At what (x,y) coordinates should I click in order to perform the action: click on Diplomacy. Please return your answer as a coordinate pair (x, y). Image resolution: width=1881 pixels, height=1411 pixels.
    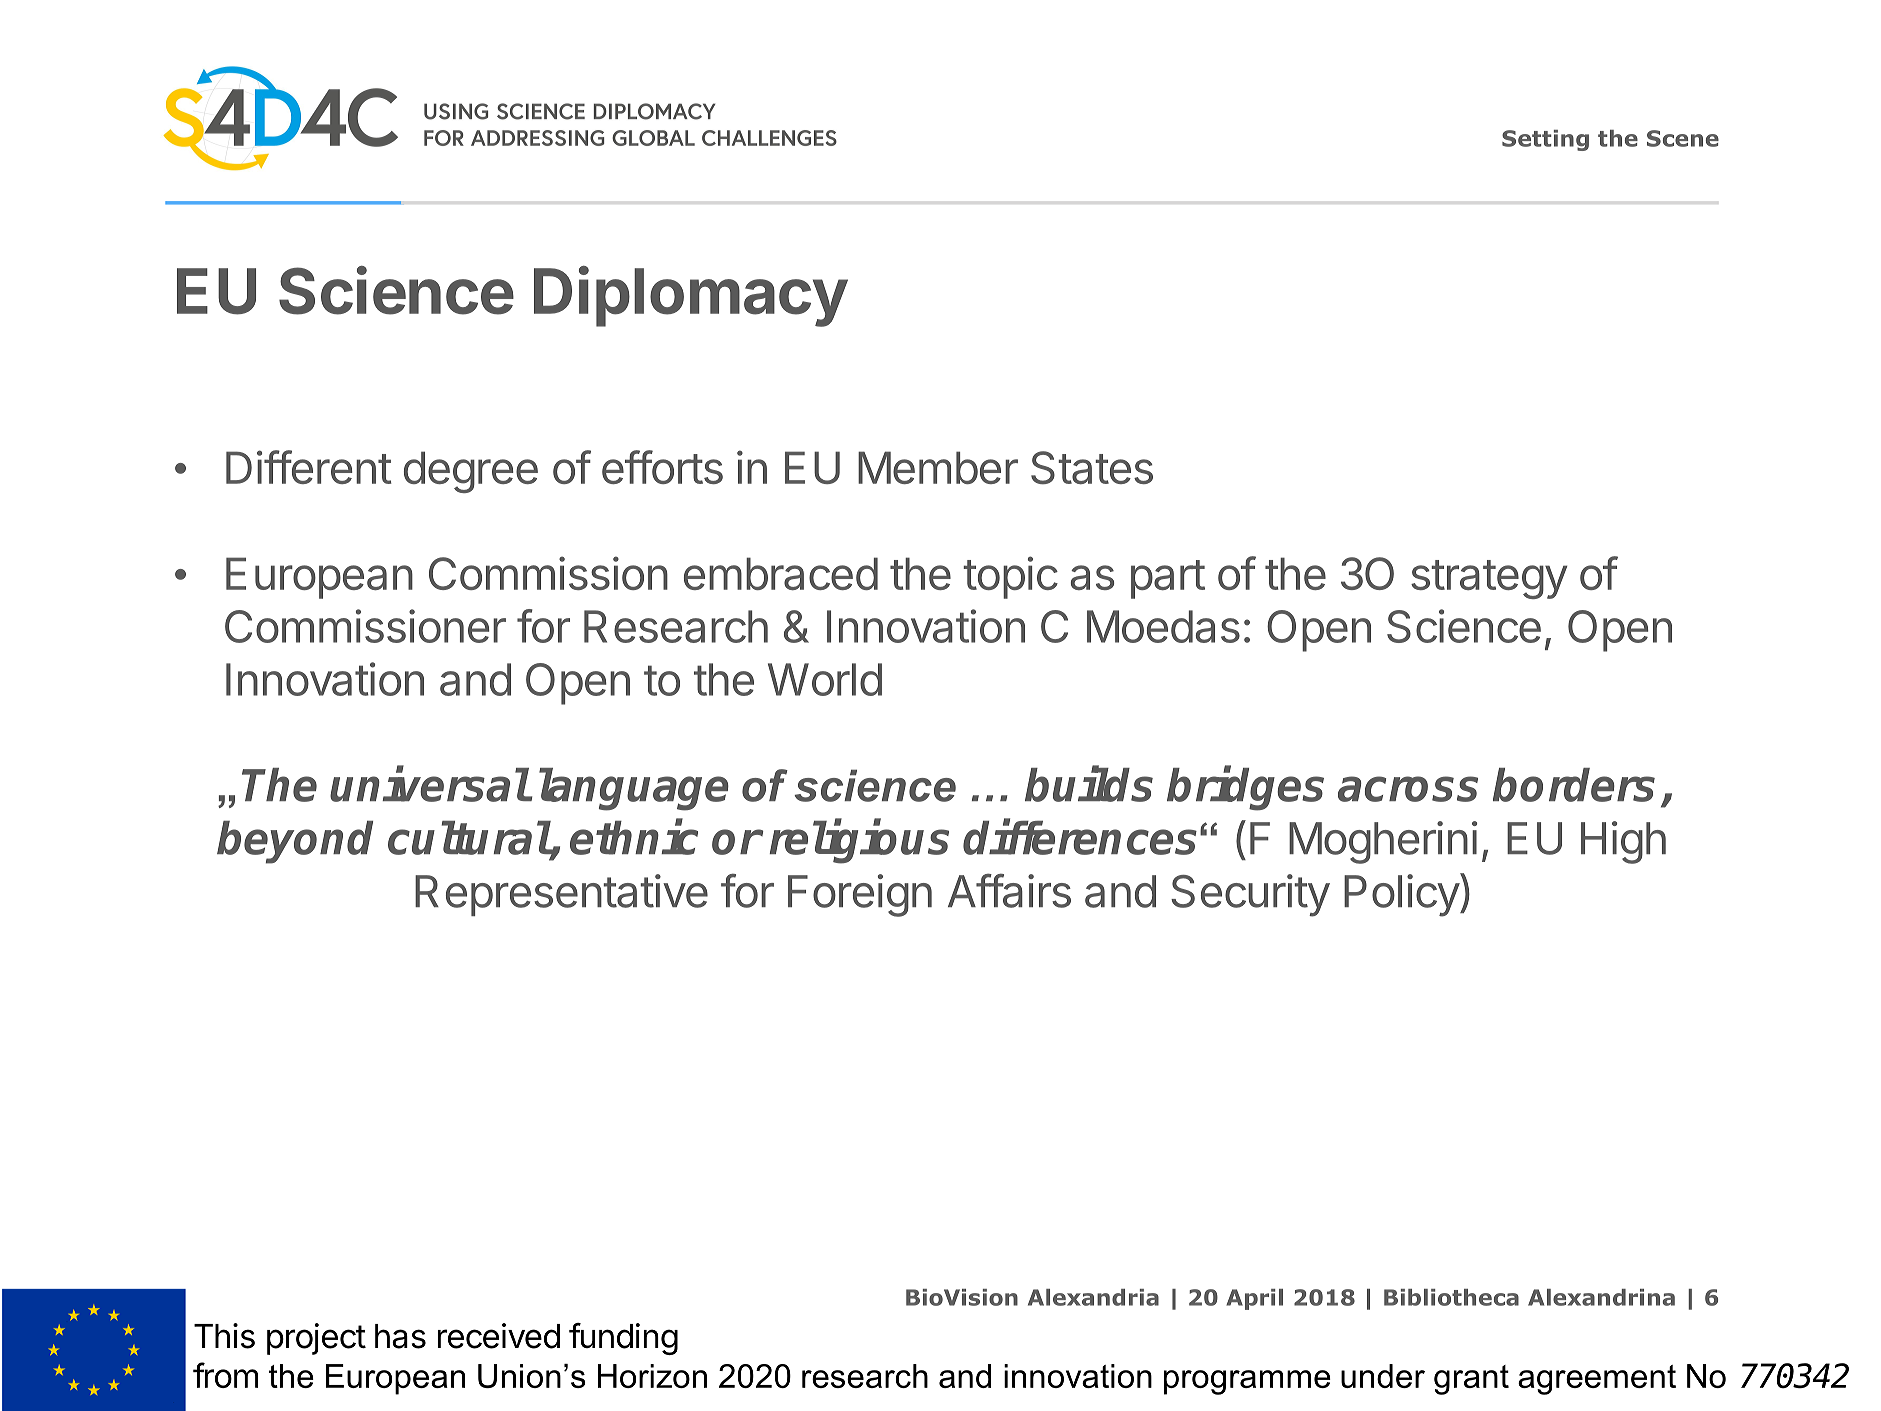
    Looking at the image, I should click on (691, 296).
